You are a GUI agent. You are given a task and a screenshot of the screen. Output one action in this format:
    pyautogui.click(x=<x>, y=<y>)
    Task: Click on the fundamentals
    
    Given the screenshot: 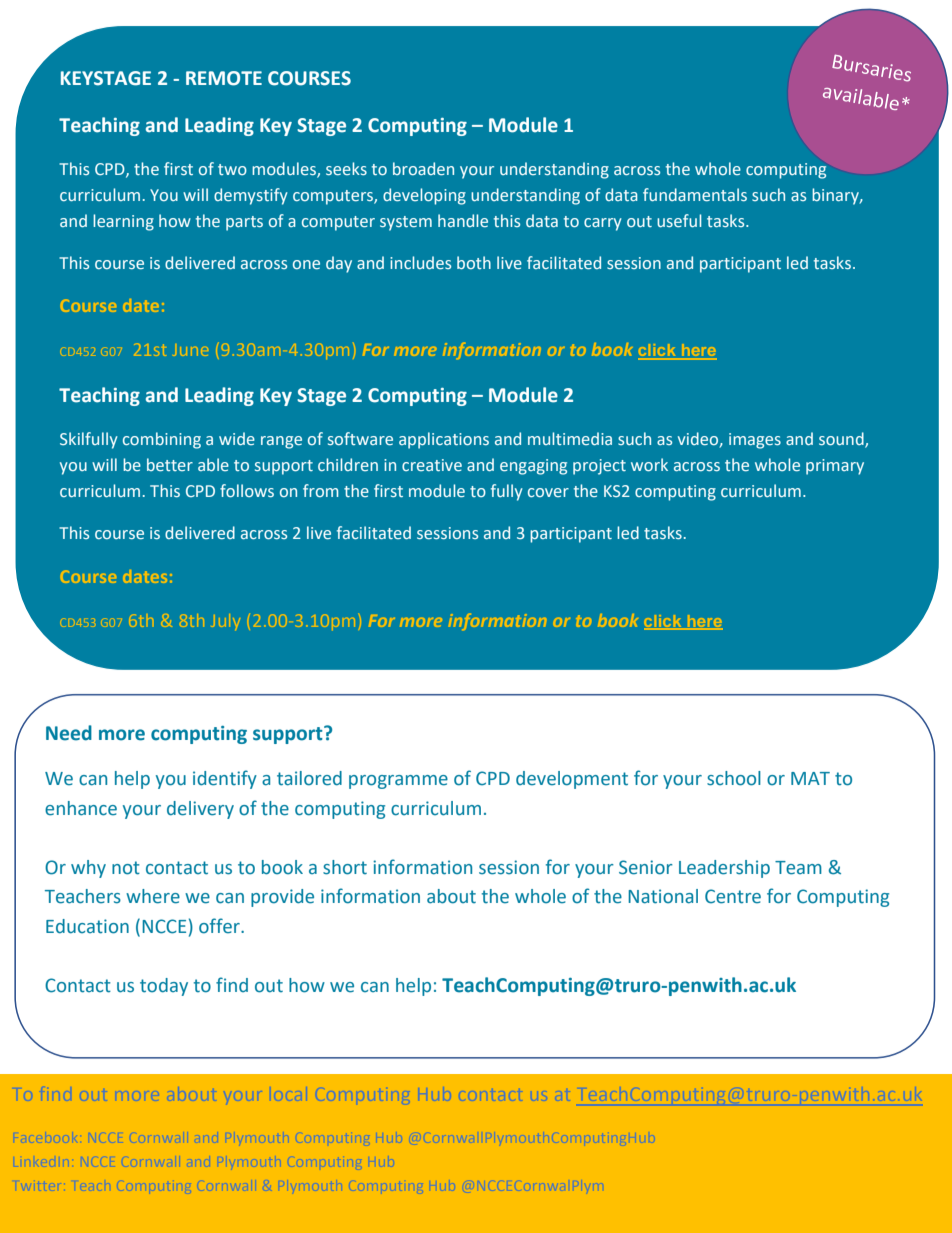 What is the action you would take?
    pyautogui.click(x=695, y=194)
